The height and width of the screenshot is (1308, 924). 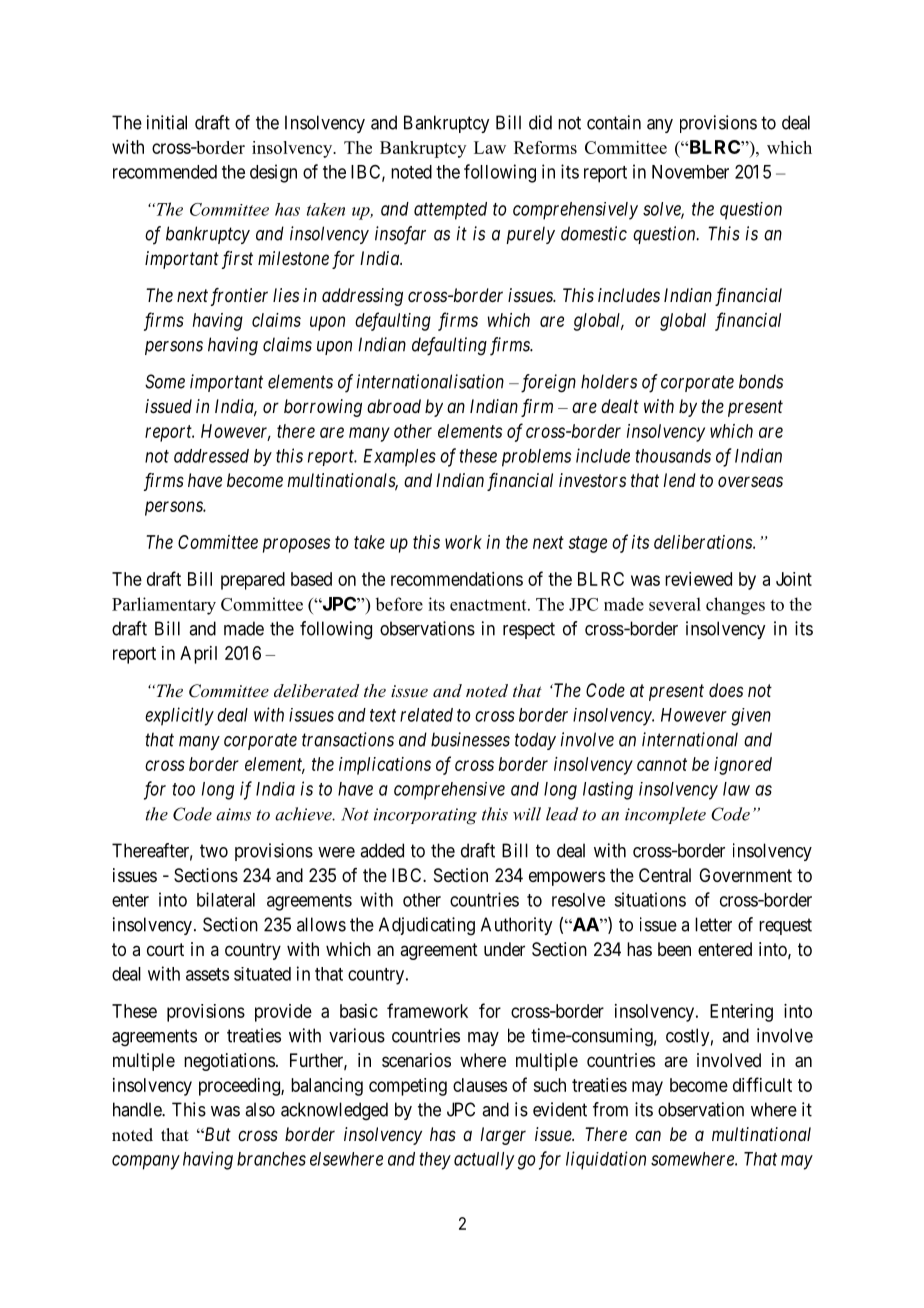 What do you see at coordinates (745, 875) in the screenshot?
I see `Government` at bounding box center [745, 875].
